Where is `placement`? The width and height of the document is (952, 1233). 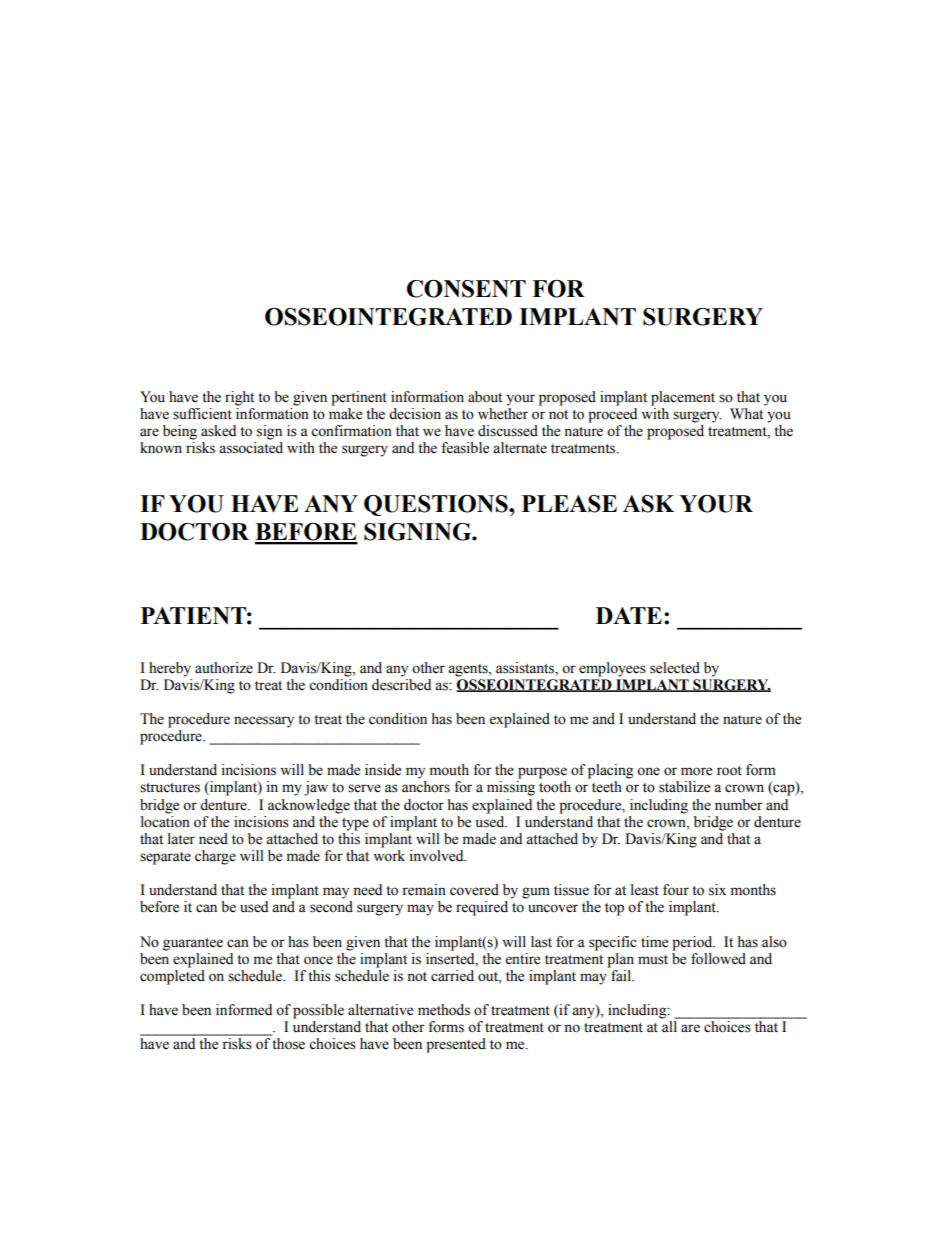 placement is located at coordinates (683, 398).
